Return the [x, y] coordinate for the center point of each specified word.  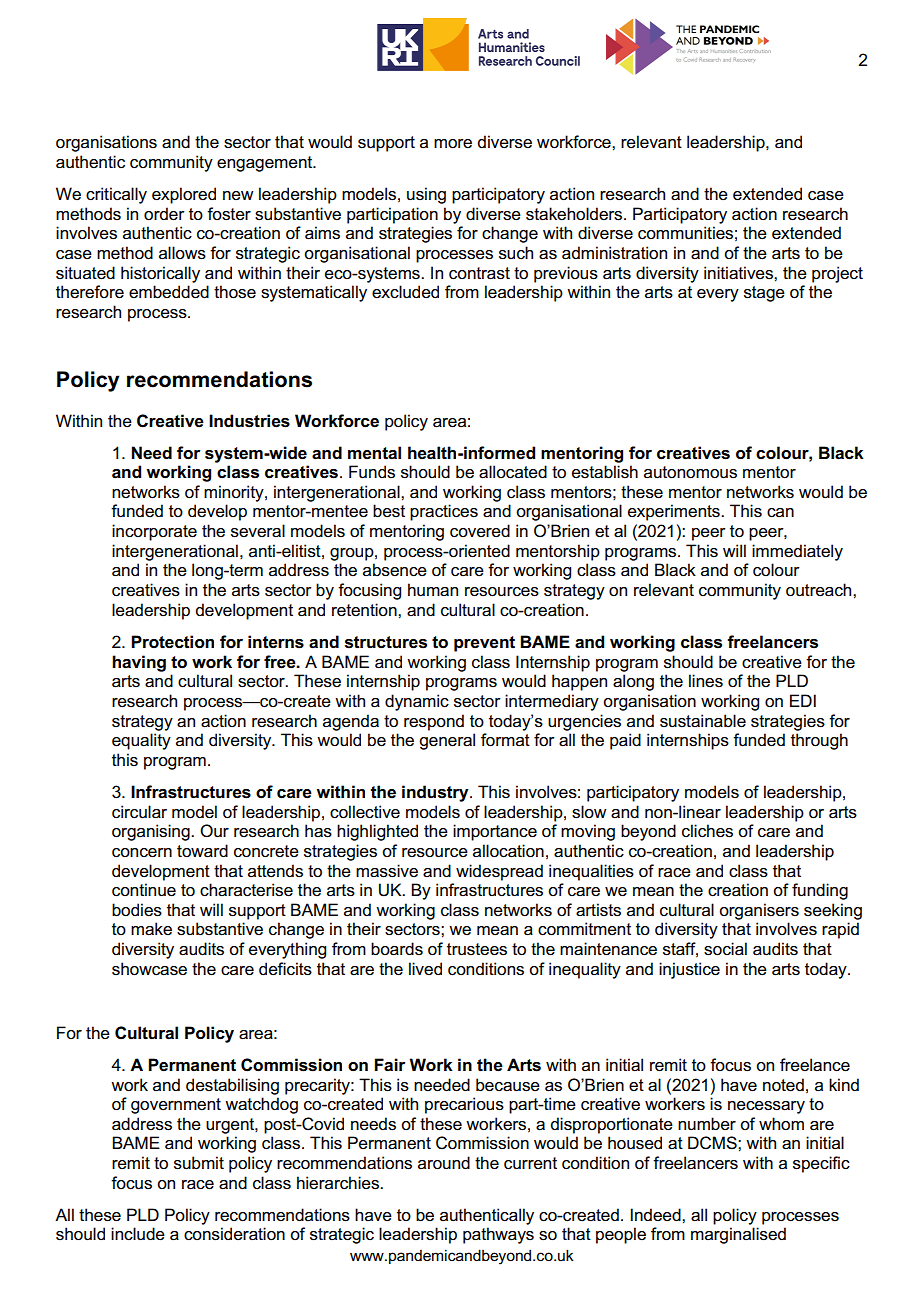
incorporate [154, 532]
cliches [707, 831]
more [453, 144]
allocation [508, 851]
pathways [498, 1235]
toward [202, 851]
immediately [797, 552]
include [138, 1234]
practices [444, 512]
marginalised [738, 1235]
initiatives [739, 273]
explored [184, 195]
